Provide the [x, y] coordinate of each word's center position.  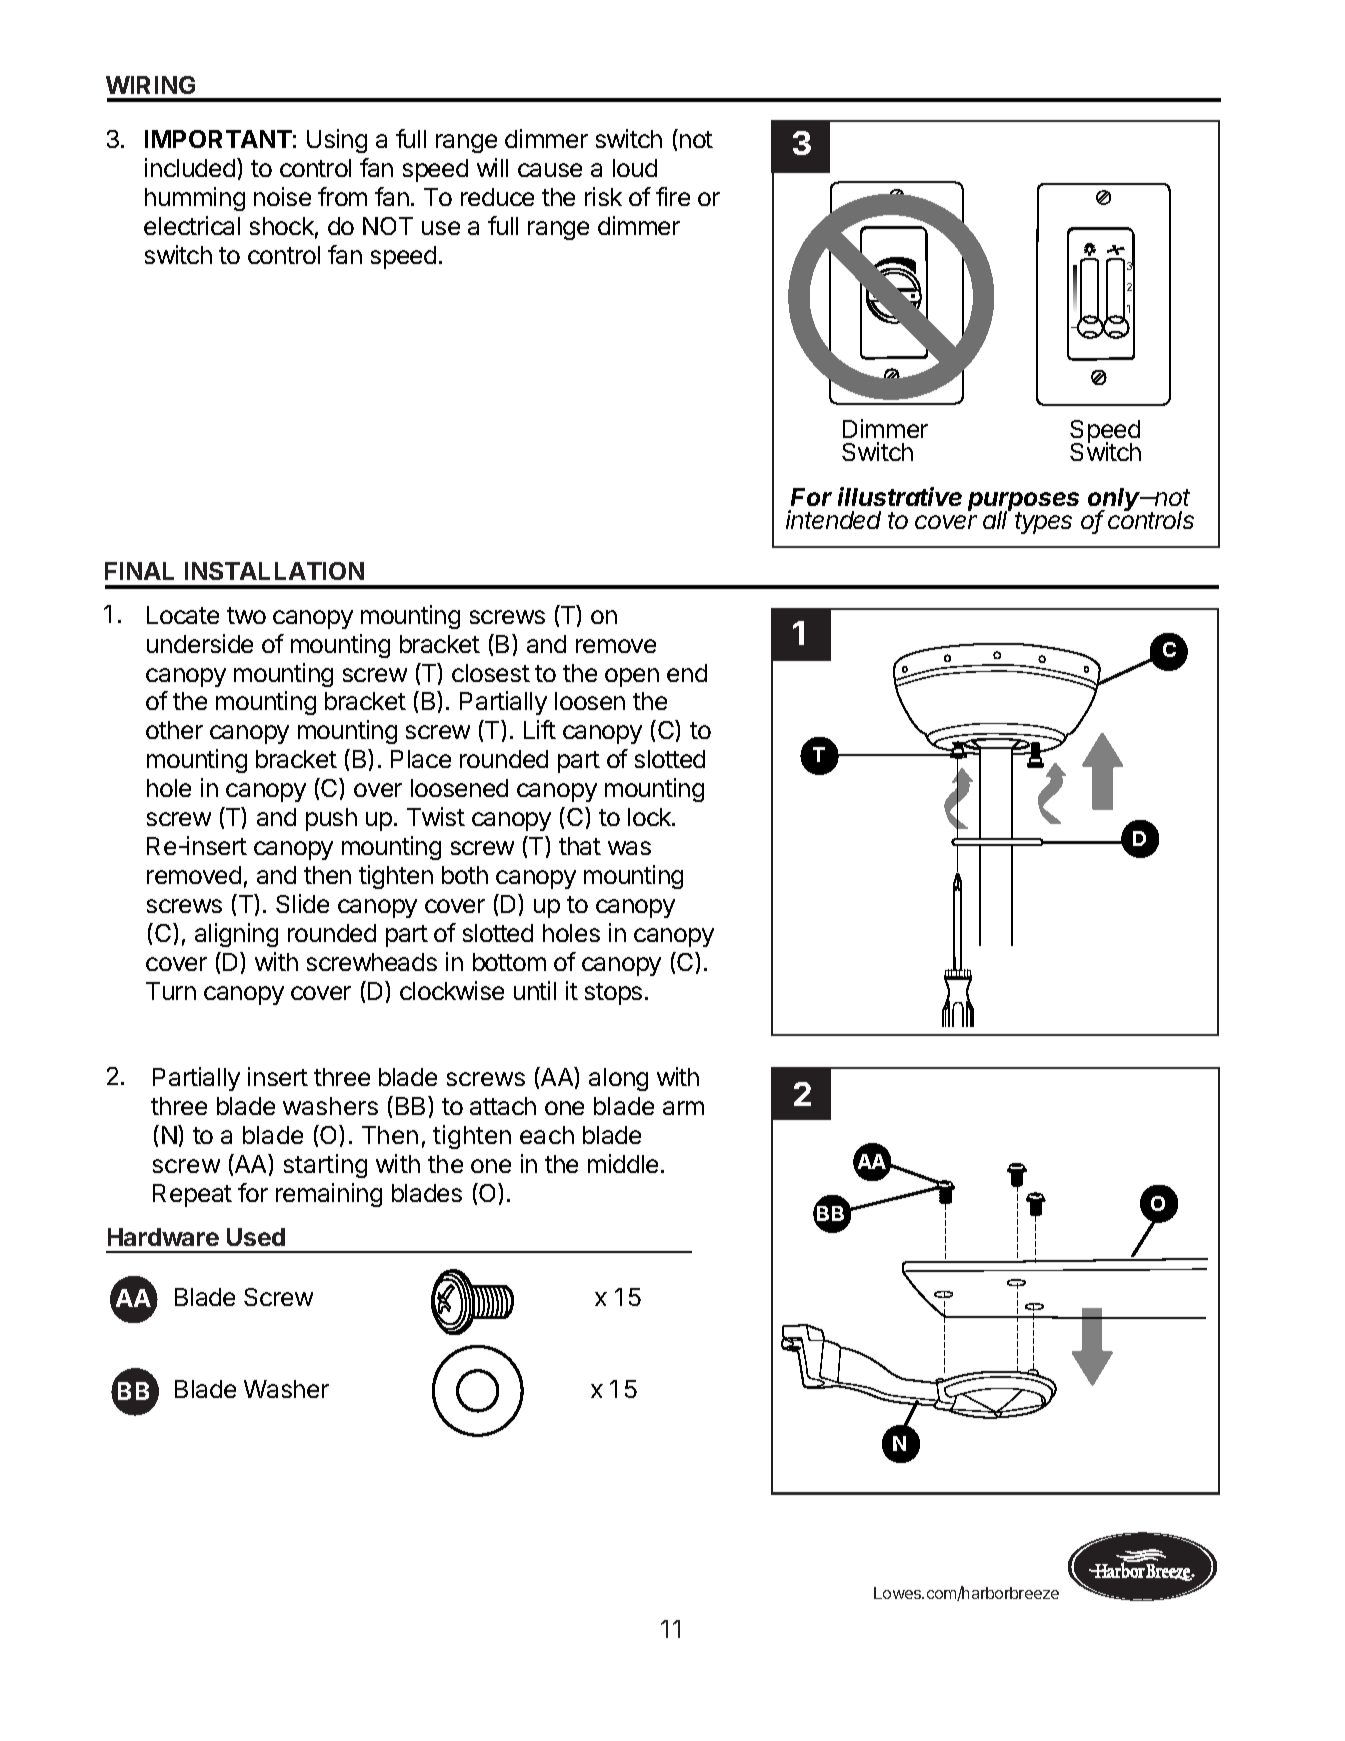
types [1043, 523]
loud [635, 168]
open [632, 677]
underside [200, 643]
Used [256, 1237]
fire [673, 196]
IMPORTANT [218, 139]
